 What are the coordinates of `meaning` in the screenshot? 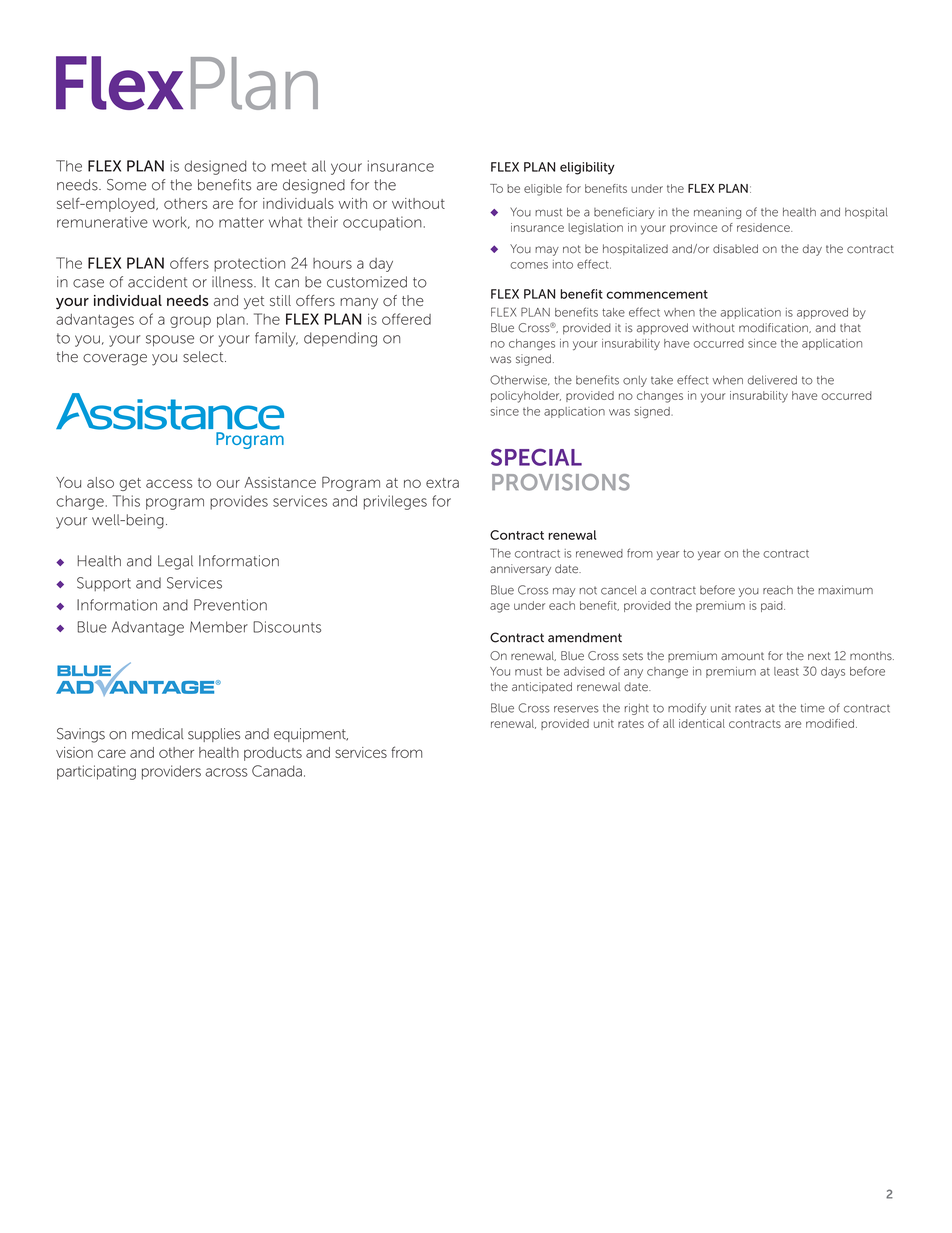 It's located at (717, 213).
